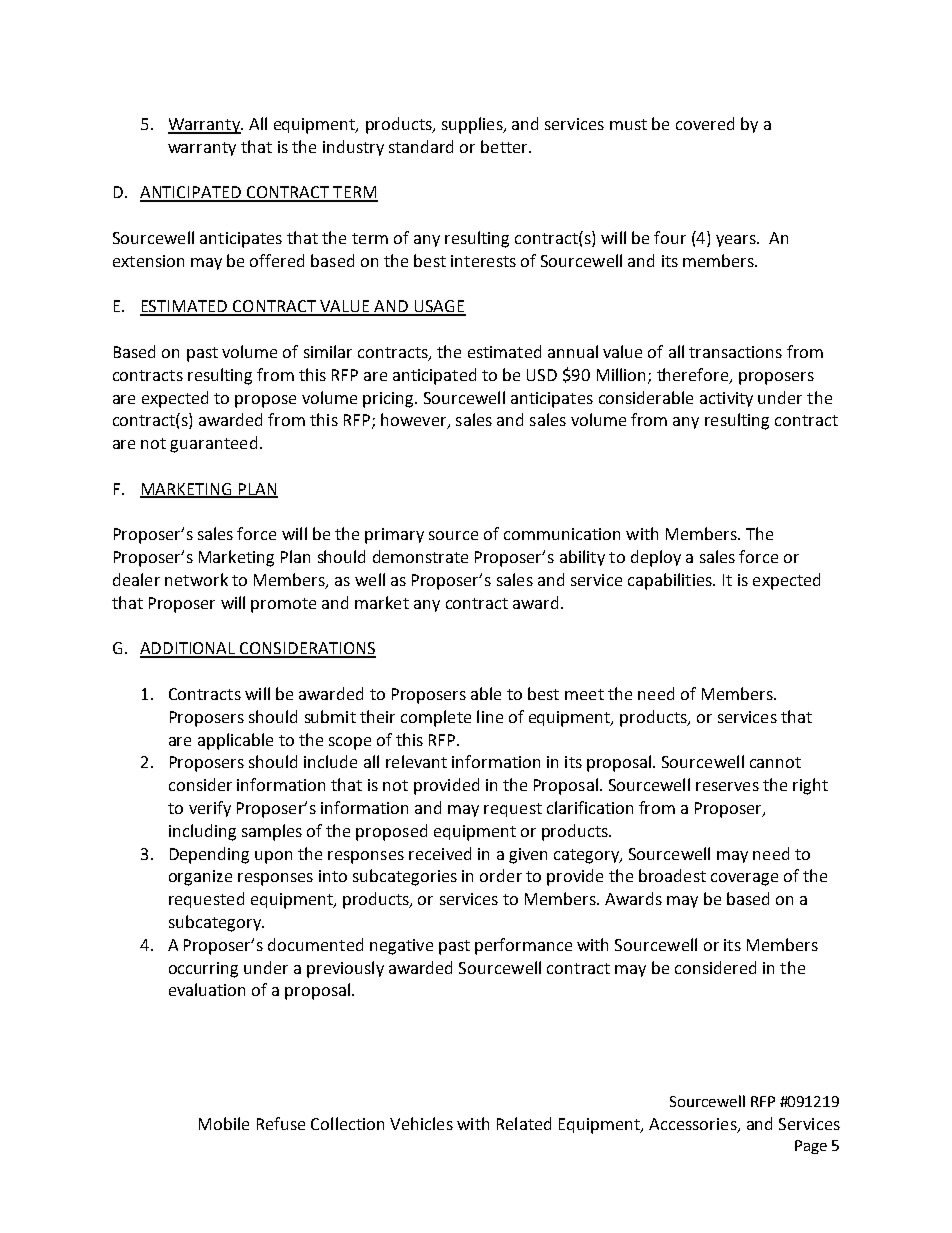 This screenshot has width=952, height=1233. Describe the element at coordinates (353, 148) in the screenshot. I see `industry` at that location.
